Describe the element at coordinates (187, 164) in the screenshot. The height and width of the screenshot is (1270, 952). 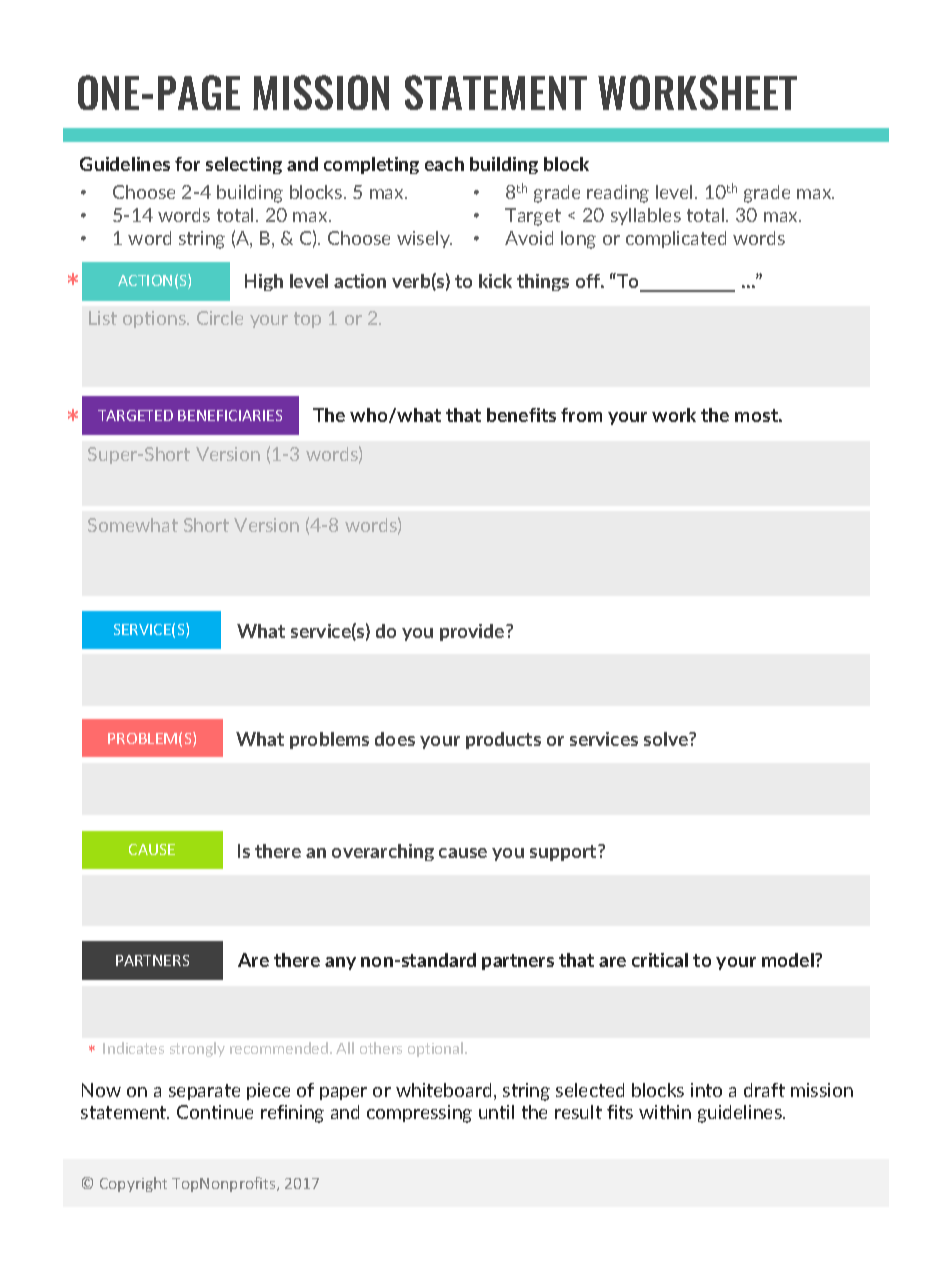
I see `for` at that location.
